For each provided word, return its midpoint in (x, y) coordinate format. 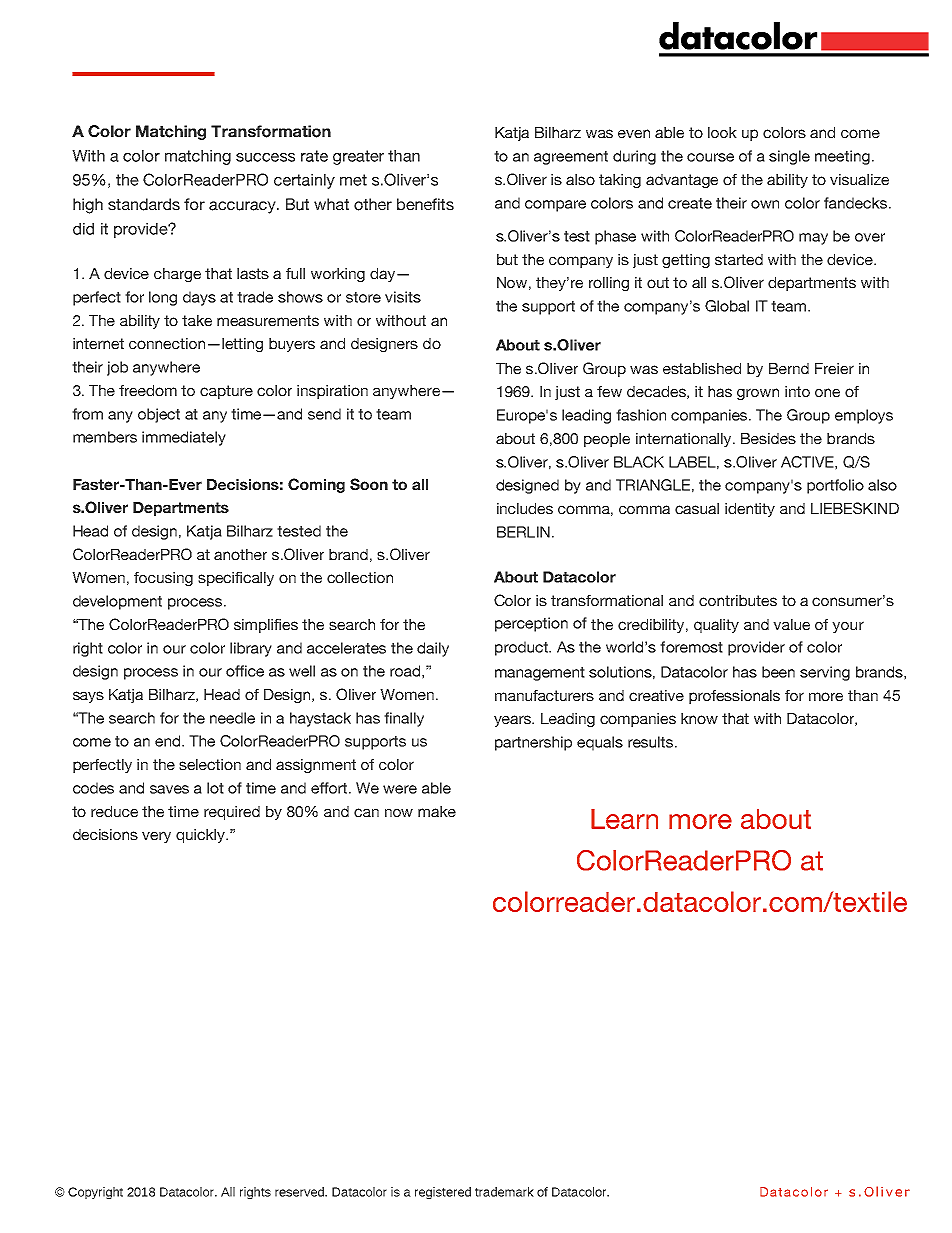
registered (443, 1193)
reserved (300, 1192)
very (156, 837)
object (159, 415)
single (789, 157)
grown (758, 394)
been (778, 672)
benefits (425, 204)
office (245, 671)
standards (144, 204)
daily (433, 649)
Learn (624, 819)
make (437, 811)
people (607, 440)
